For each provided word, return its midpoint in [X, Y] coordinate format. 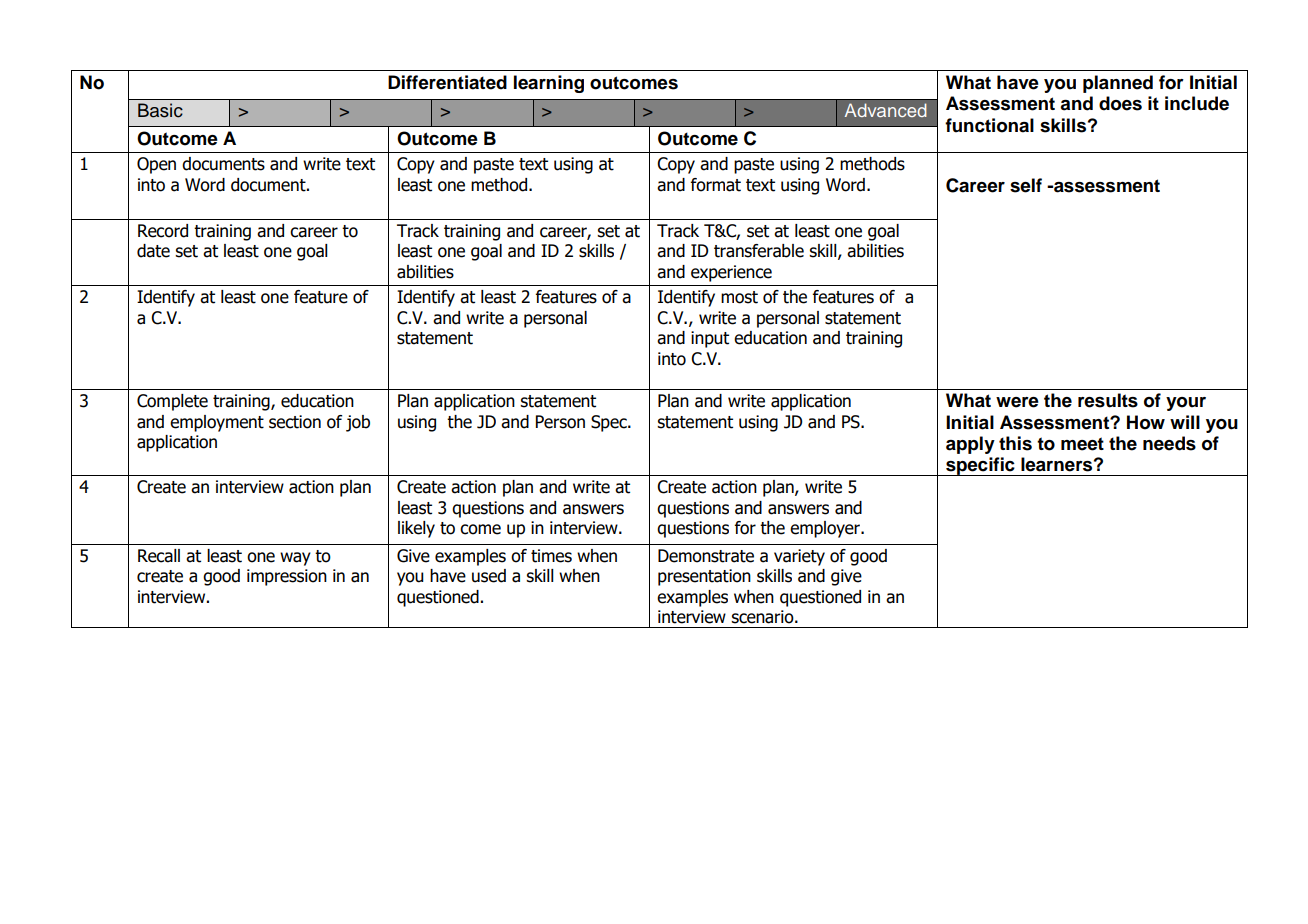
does [1120, 103]
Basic [160, 110]
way [295, 559]
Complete [172, 402]
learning [549, 84]
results [1108, 400]
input [710, 339]
